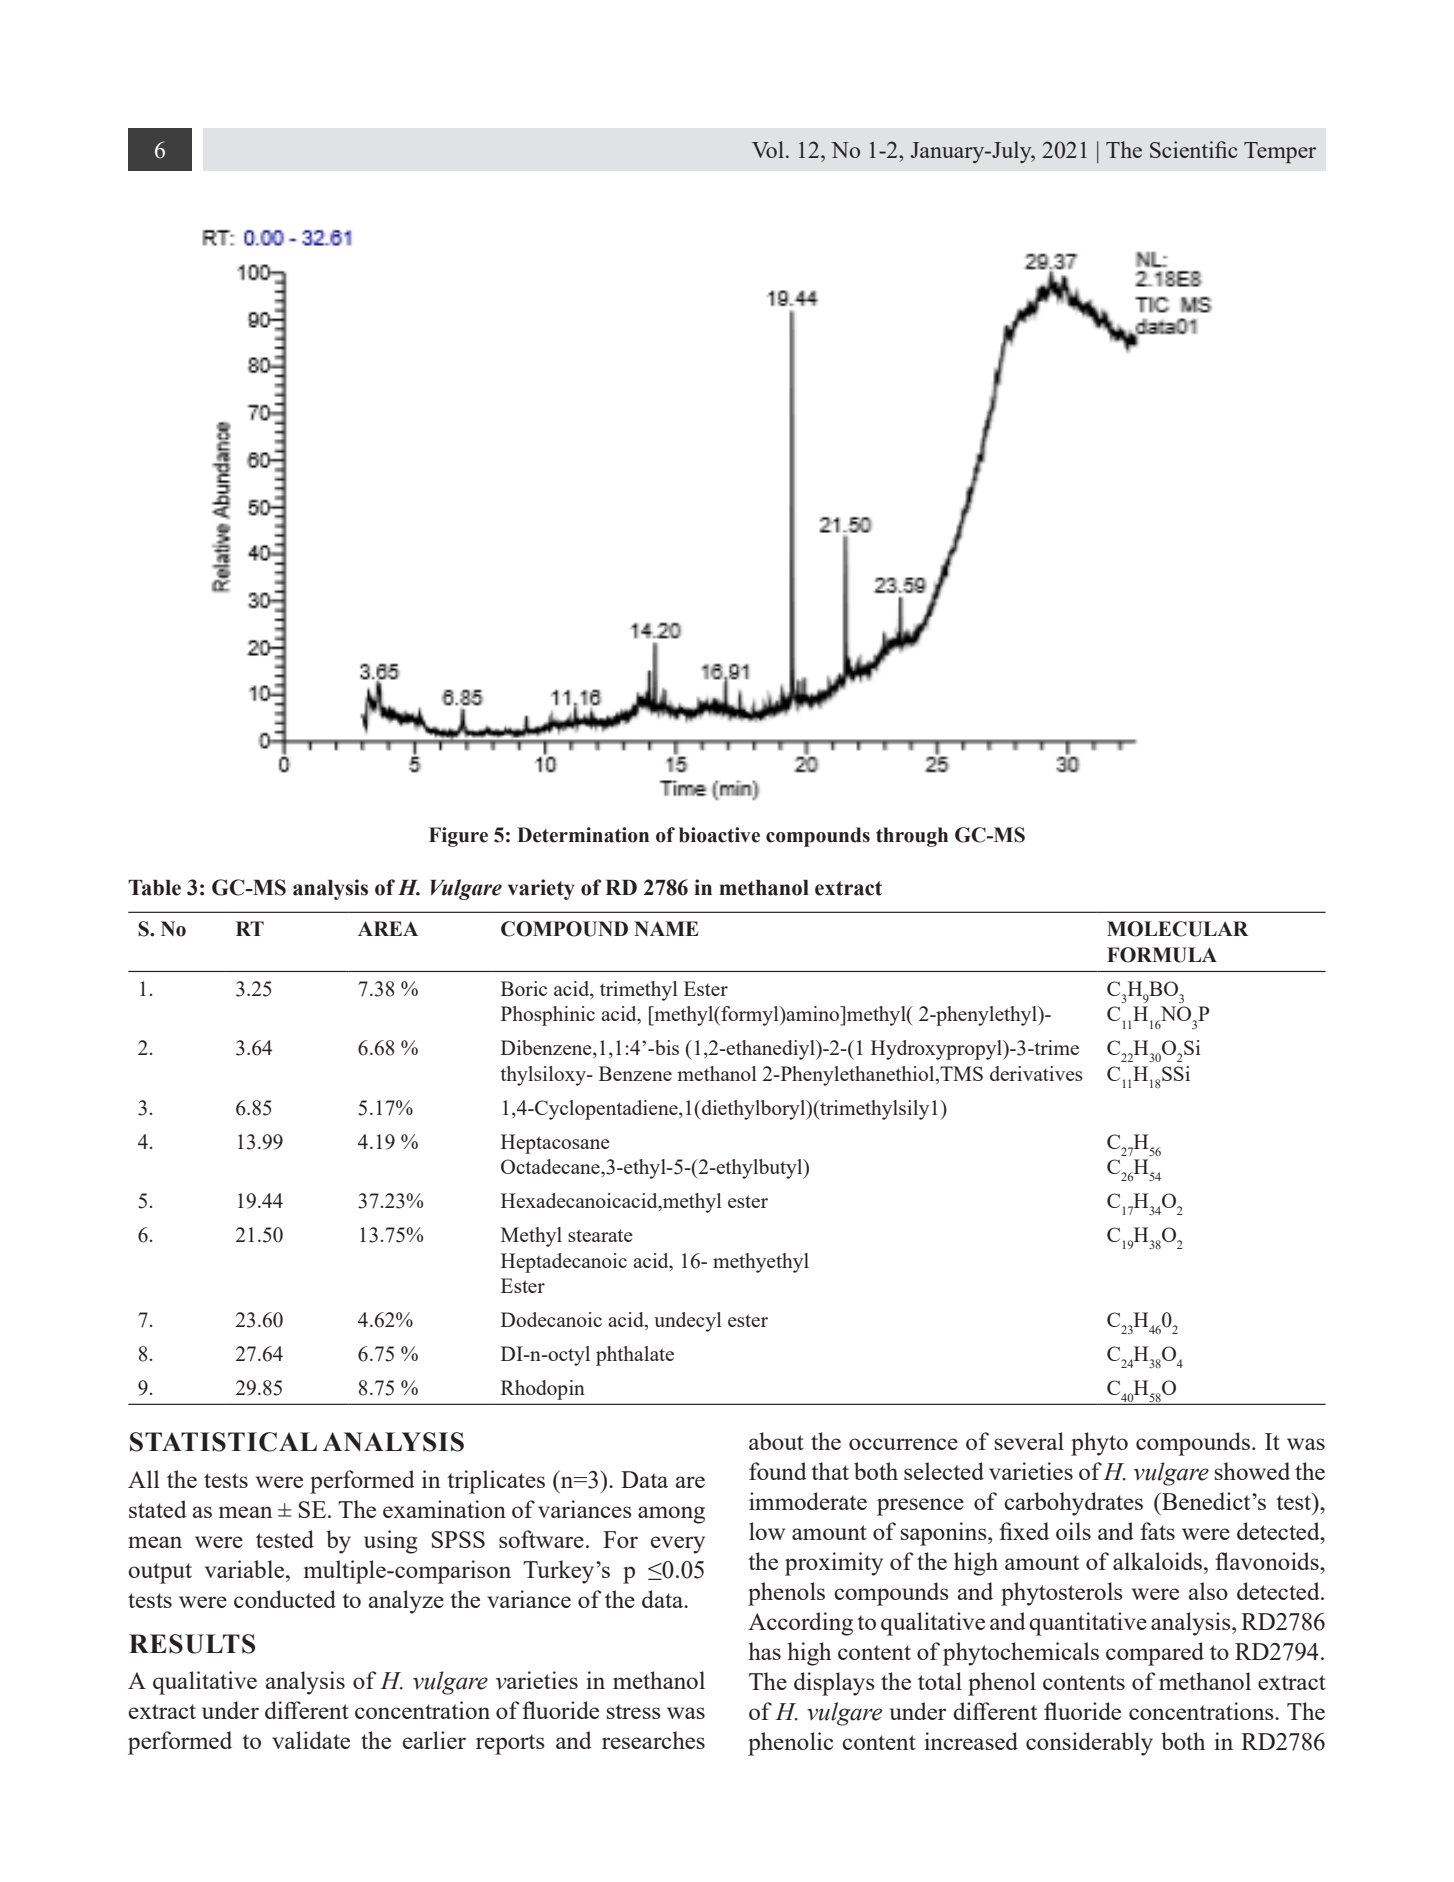 The height and width of the screenshot is (1882, 1454). Describe the element at coordinates (458, 837) in the screenshot. I see `Figure` at that location.
